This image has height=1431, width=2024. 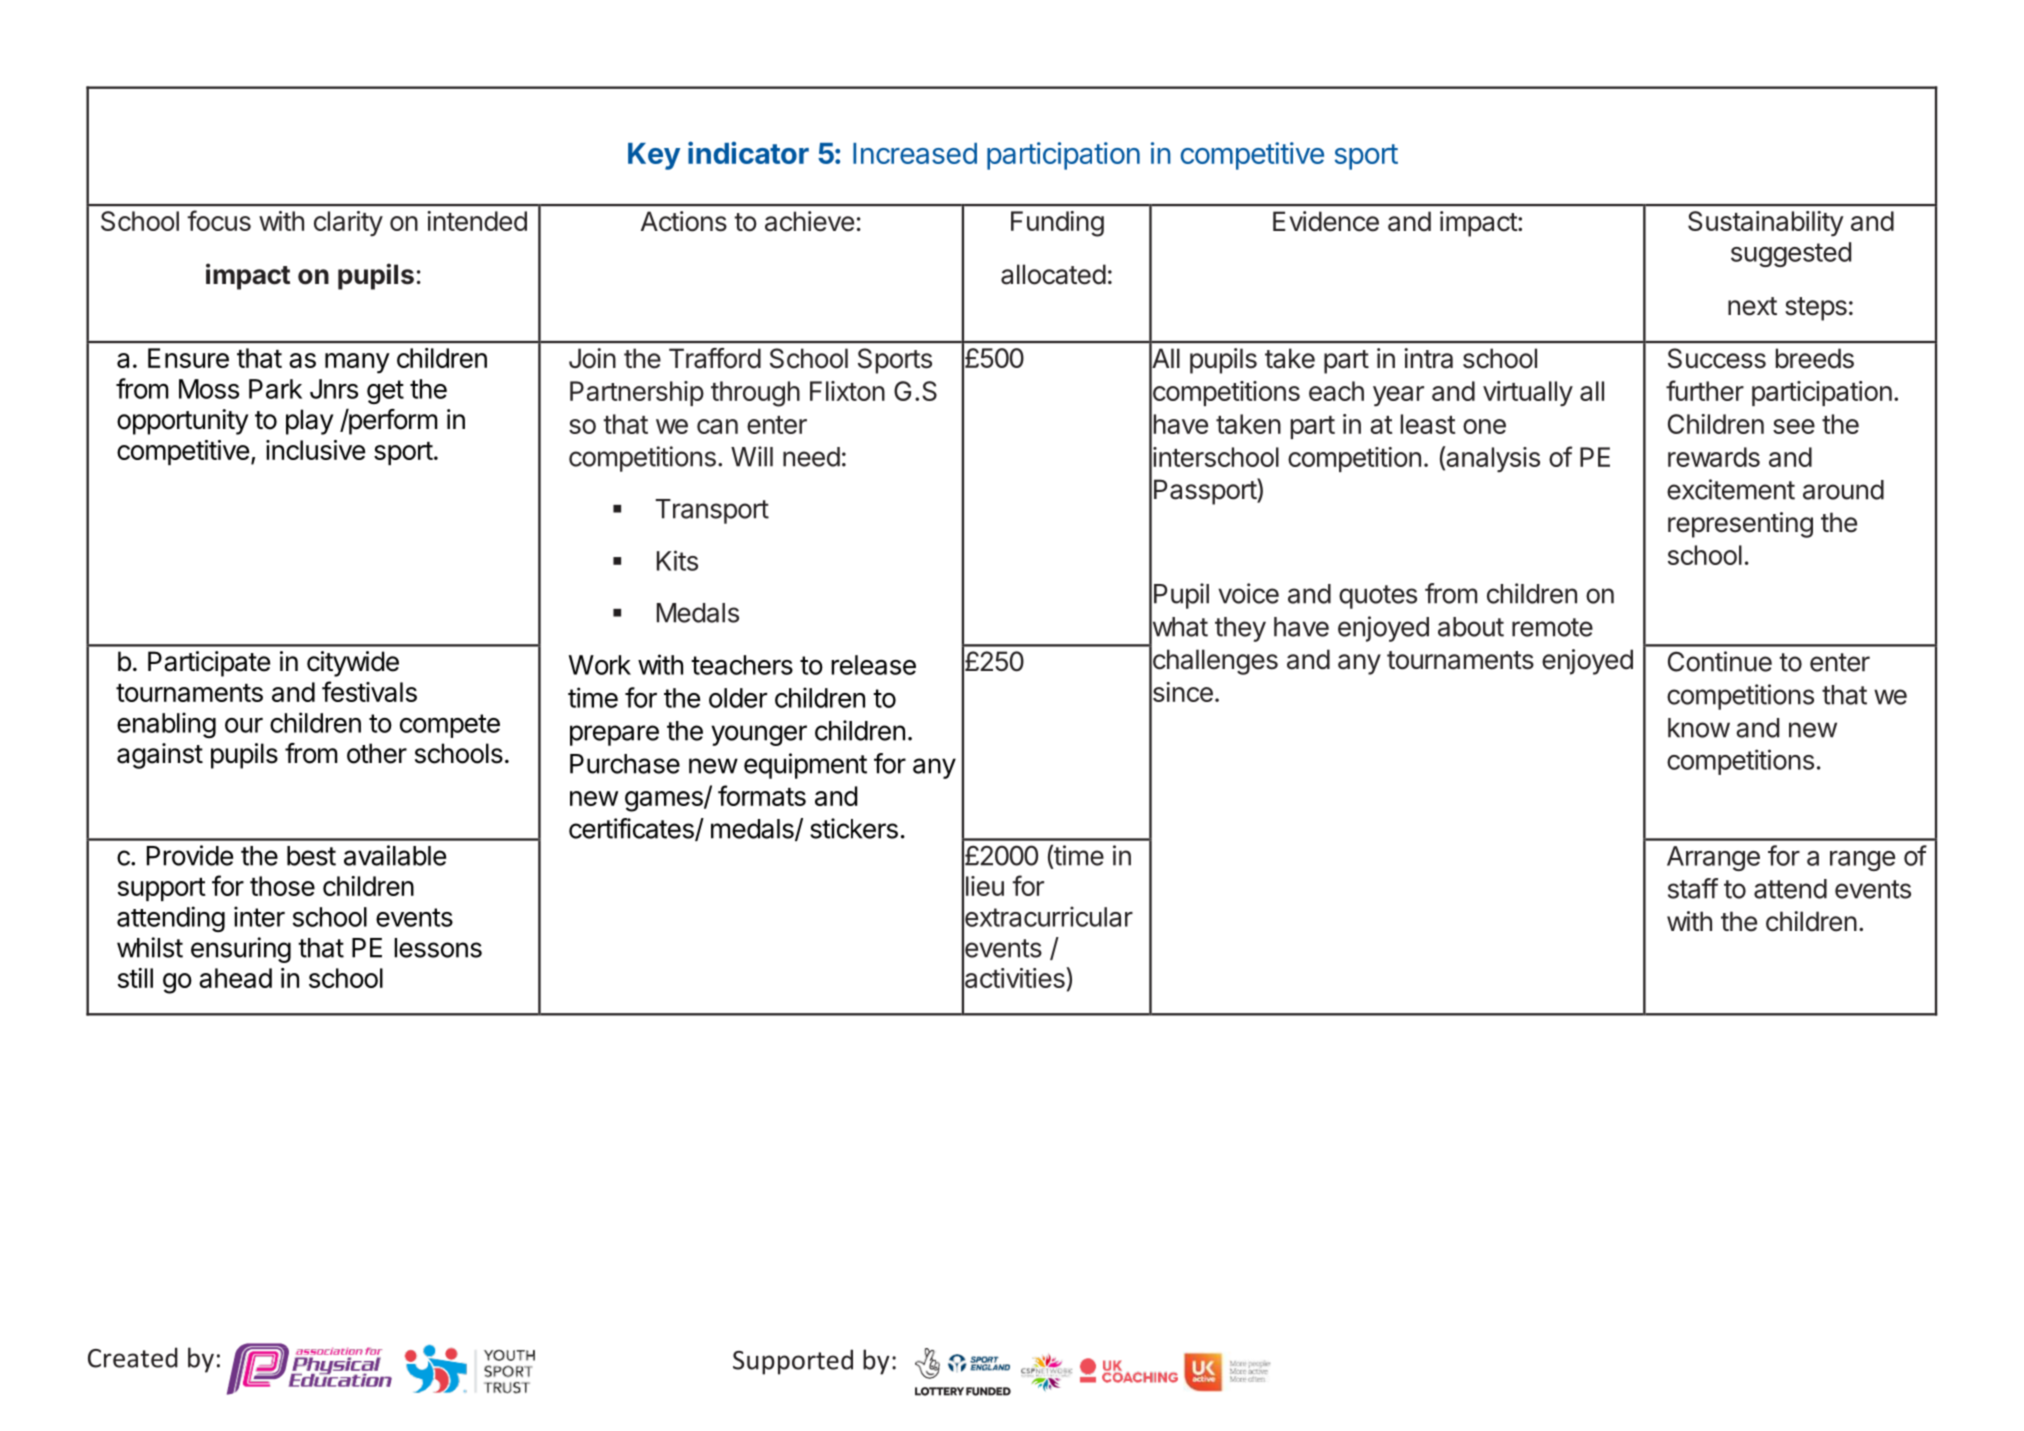 What do you see at coordinates (133, 1357) in the image?
I see `Created` at bounding box center [133, 1357].
